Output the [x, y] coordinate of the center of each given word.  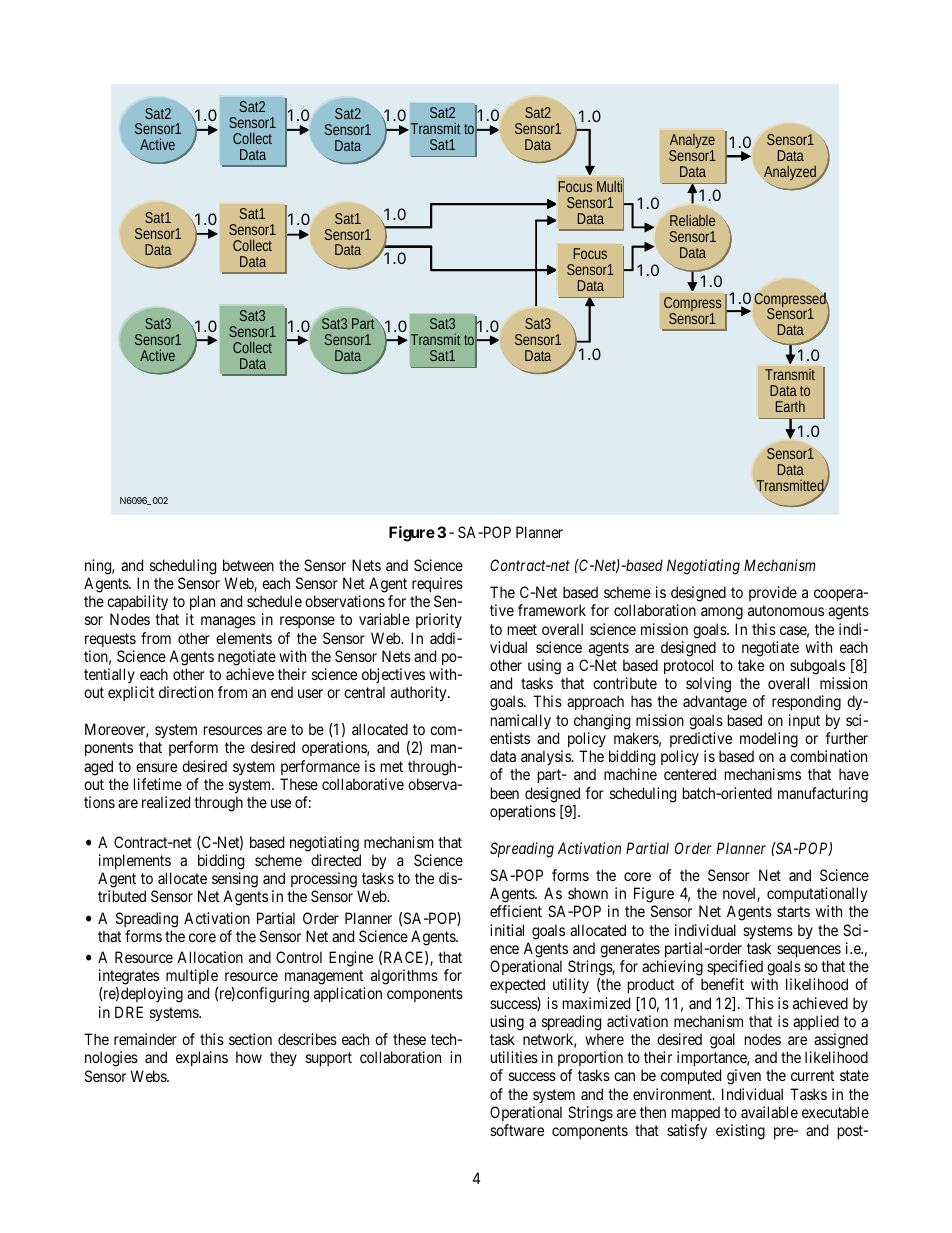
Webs [149, 1076]
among [722, 613]
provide [773, 593]
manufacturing [823, 795]
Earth [790, 406]
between [248, 565]
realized [166, 802]
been [505, 793]
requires [437, 584]
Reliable [692, 220]
